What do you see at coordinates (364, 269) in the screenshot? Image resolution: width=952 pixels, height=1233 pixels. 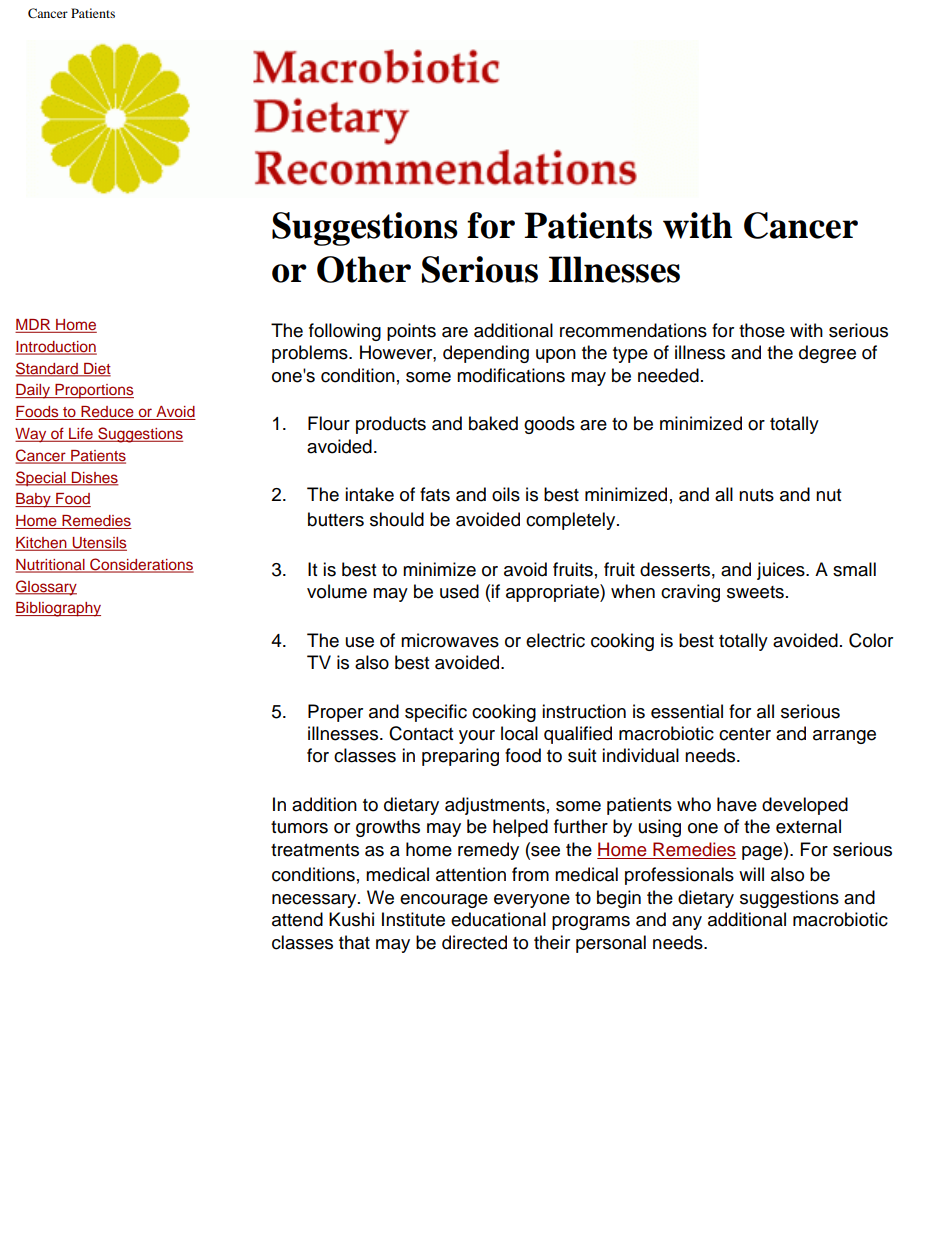 I see `Other` at bounding box center [364, 269].
